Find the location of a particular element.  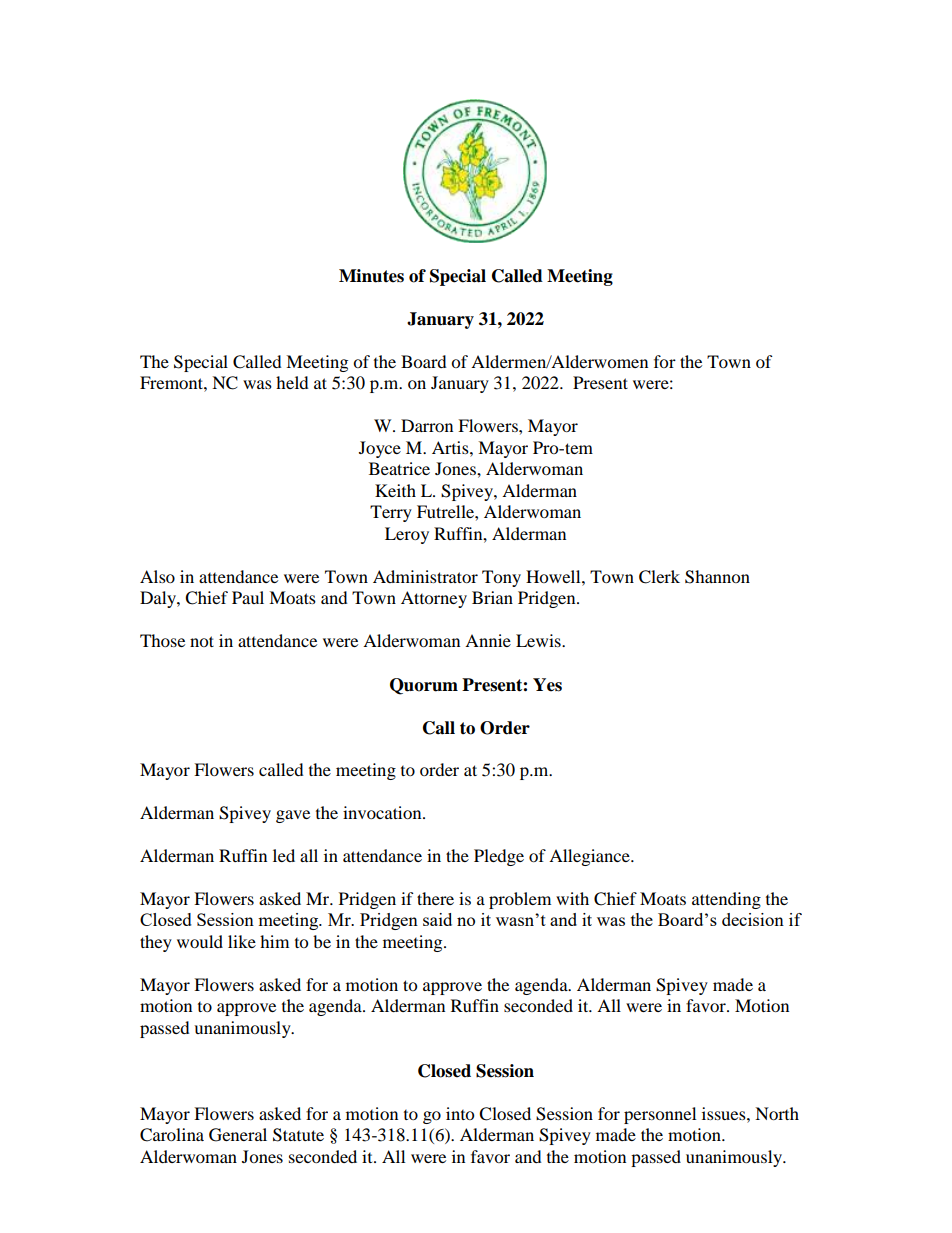

Artis is located at coordinates (451, 447).
